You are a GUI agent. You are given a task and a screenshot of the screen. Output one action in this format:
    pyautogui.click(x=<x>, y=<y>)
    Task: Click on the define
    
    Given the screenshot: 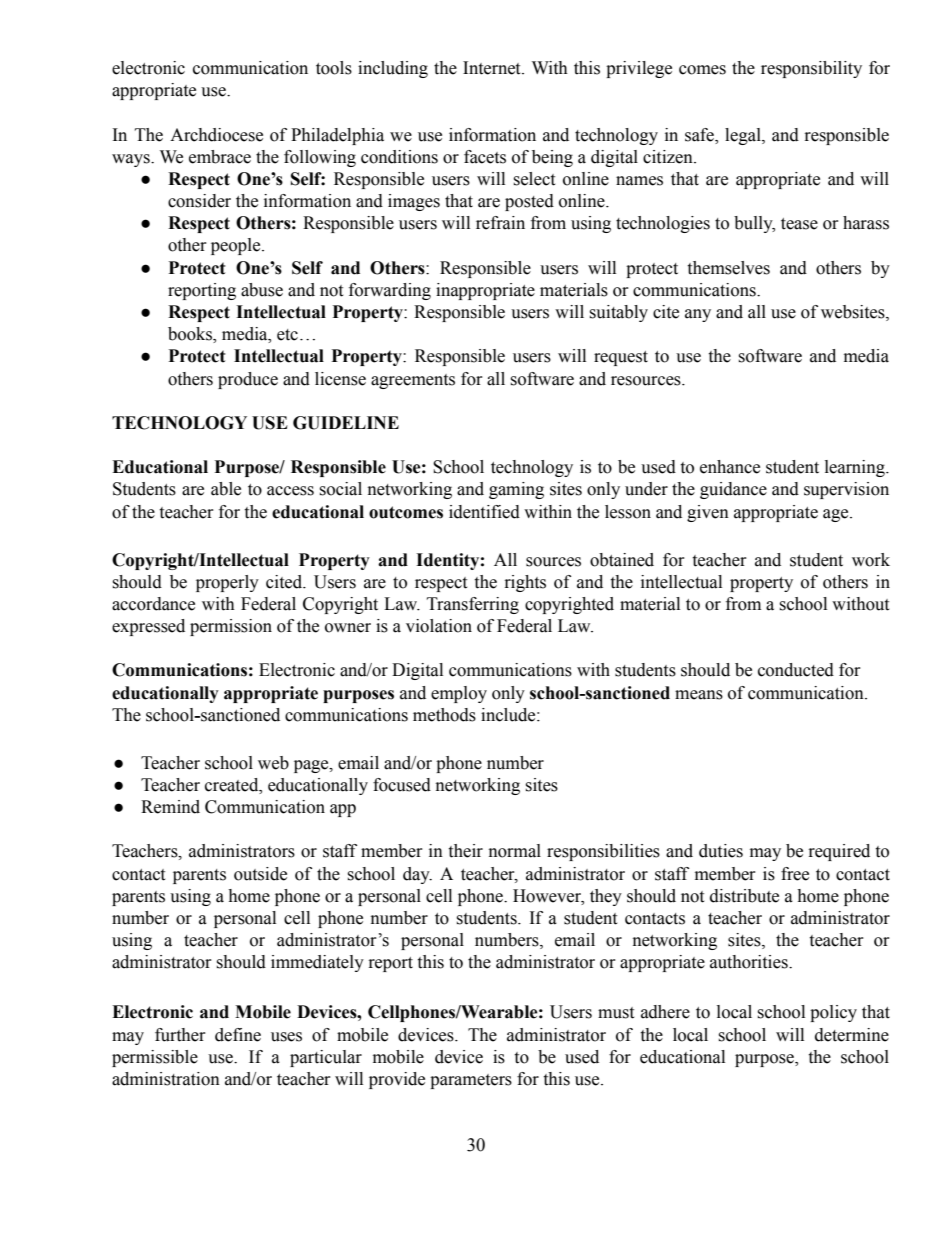 What is the action you would take?
    pyautogui.click(x=238, y=1035)
